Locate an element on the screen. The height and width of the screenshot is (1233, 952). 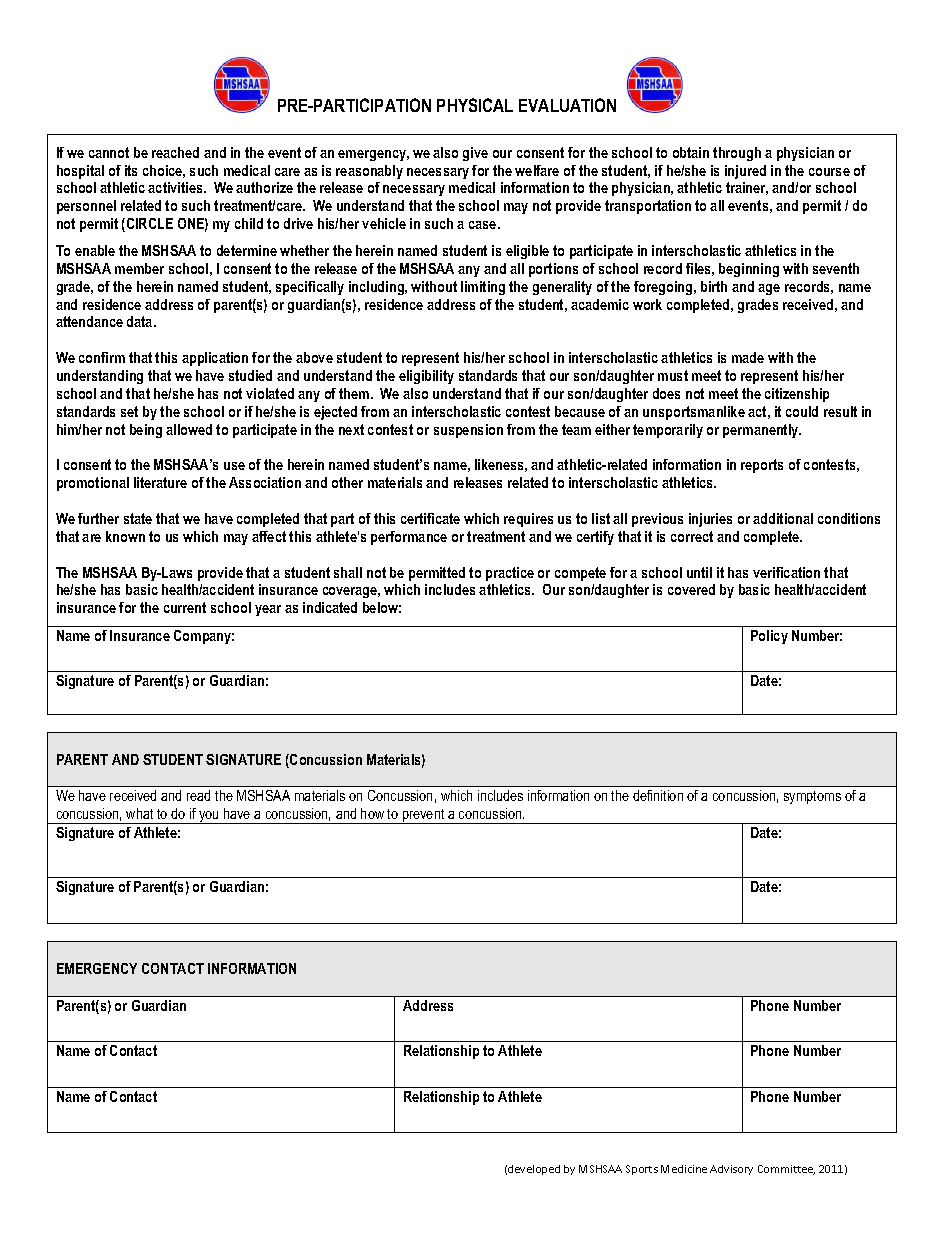
through is located at coordinates (737, 154).
